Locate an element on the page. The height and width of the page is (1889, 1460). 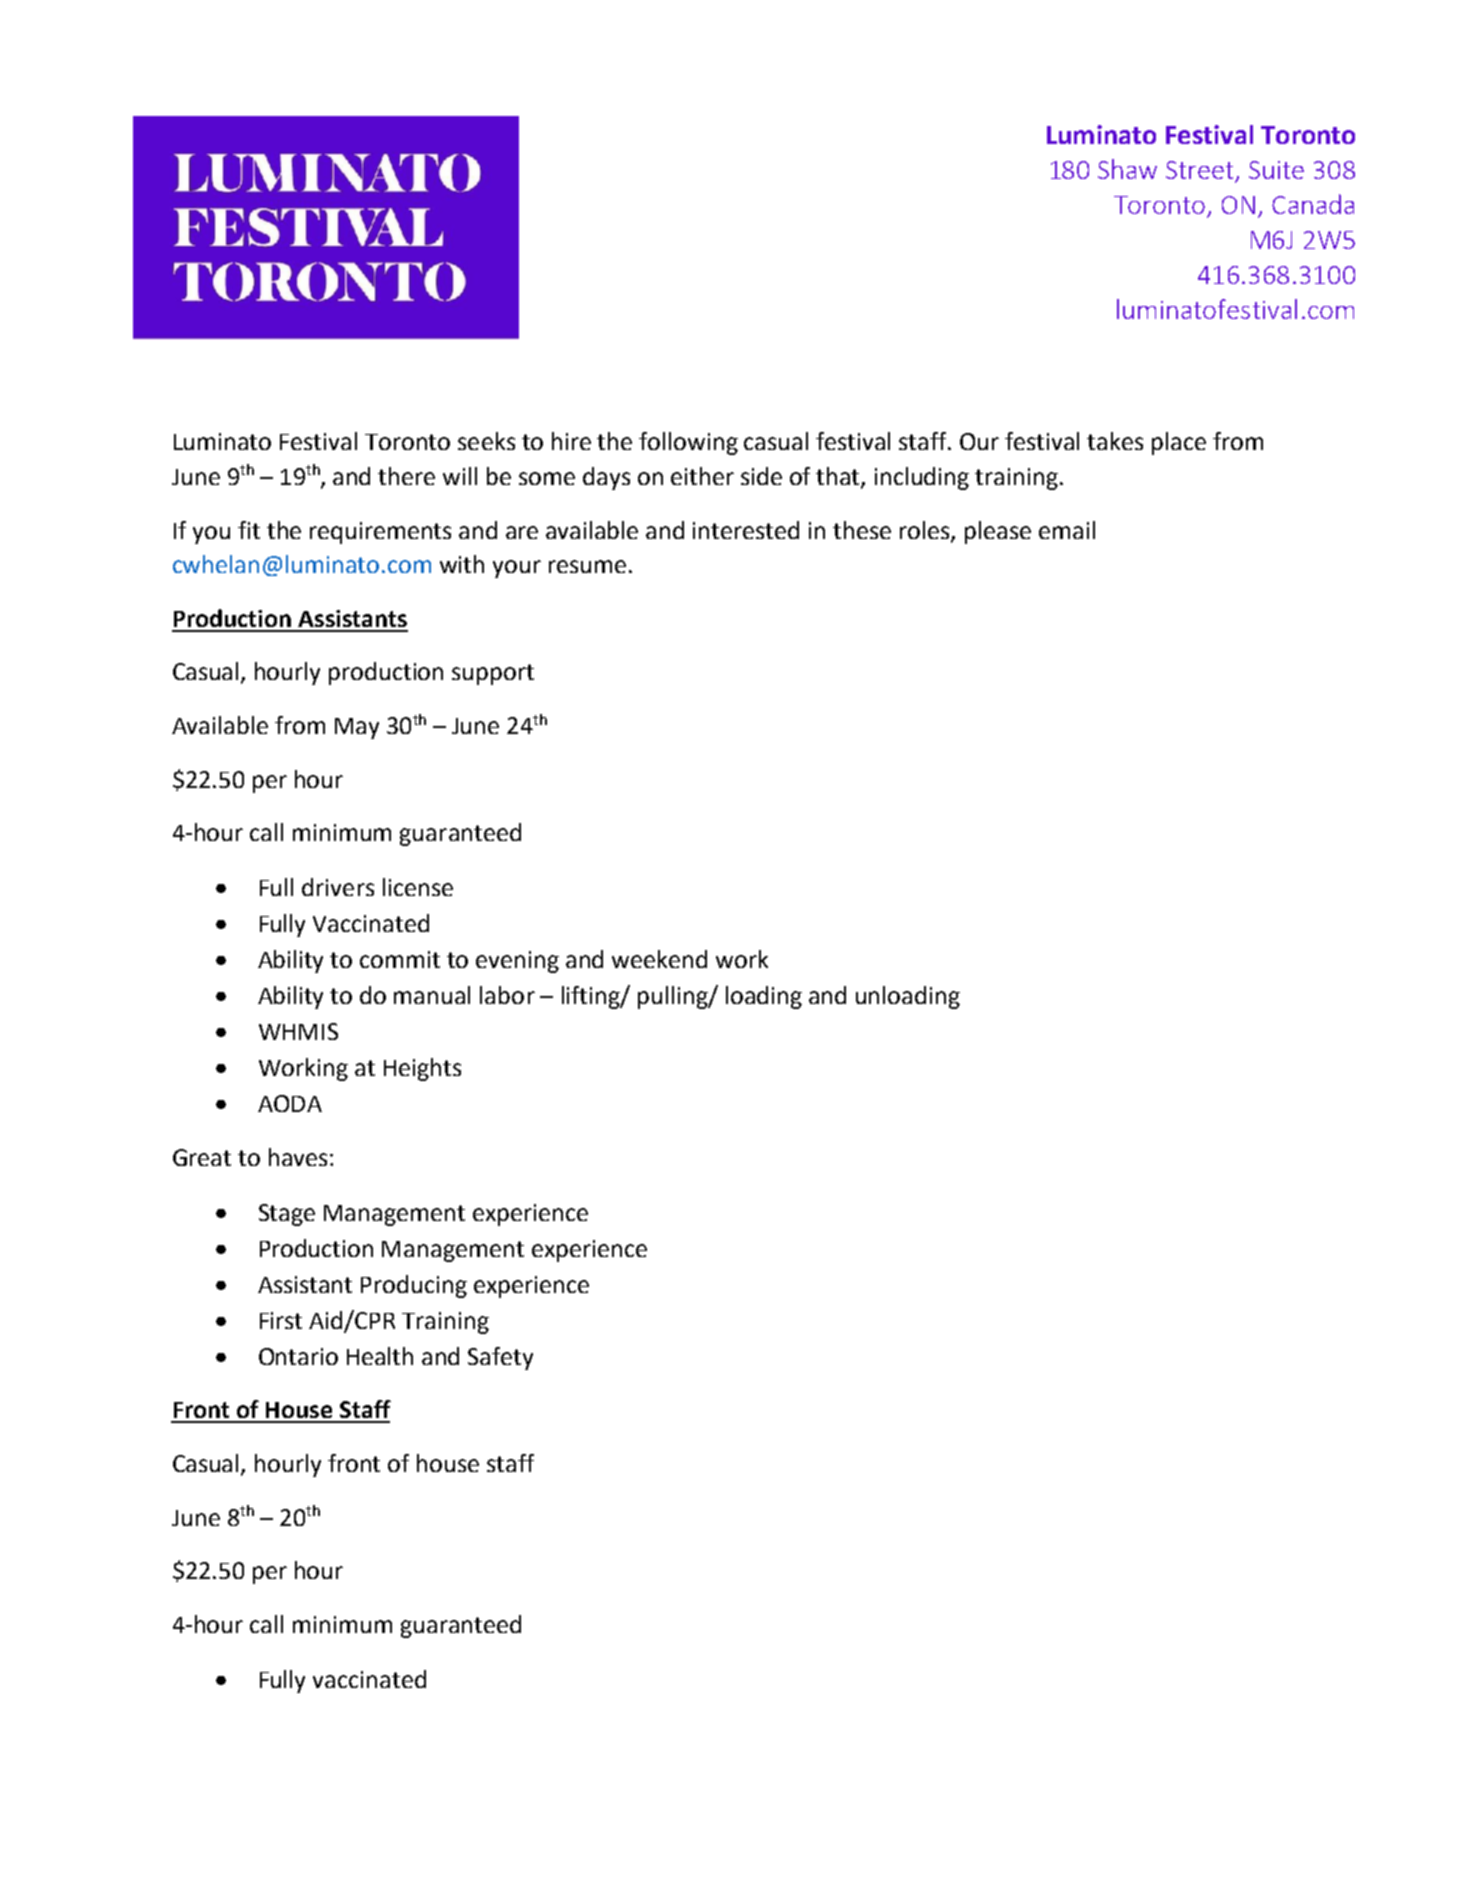
Street is located at coordinates (1201, 171).
